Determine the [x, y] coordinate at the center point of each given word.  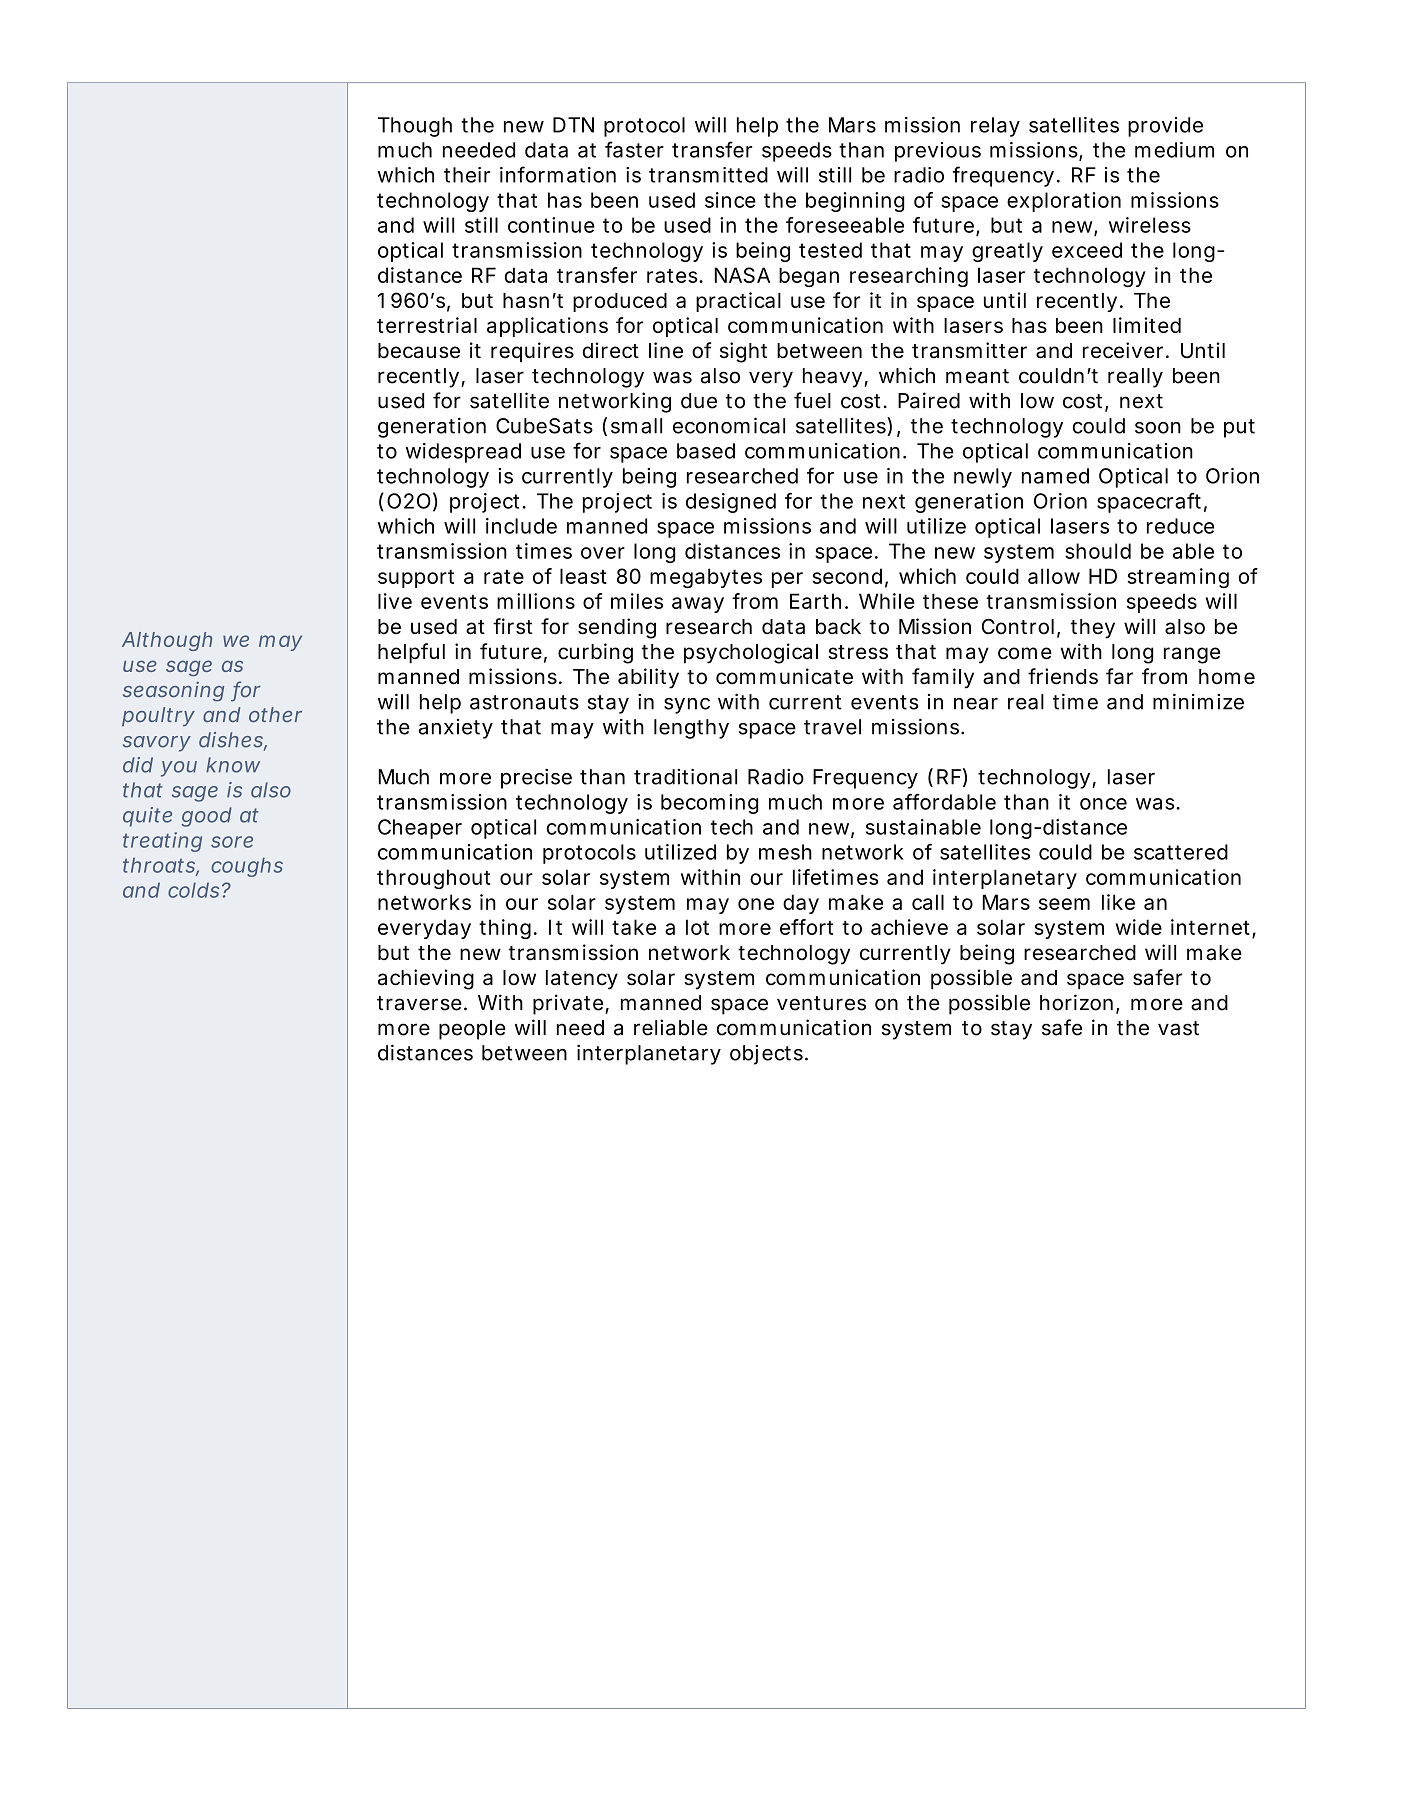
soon [1158, 428]
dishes [233, 741]
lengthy [691, 729]
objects [769, 1055]
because [419, 351]
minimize [1198, 701]
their [467, 175]
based [706, 451]
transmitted [708, 175]
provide [1165, 127]
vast [1178, 1028]
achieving [426, 979]
